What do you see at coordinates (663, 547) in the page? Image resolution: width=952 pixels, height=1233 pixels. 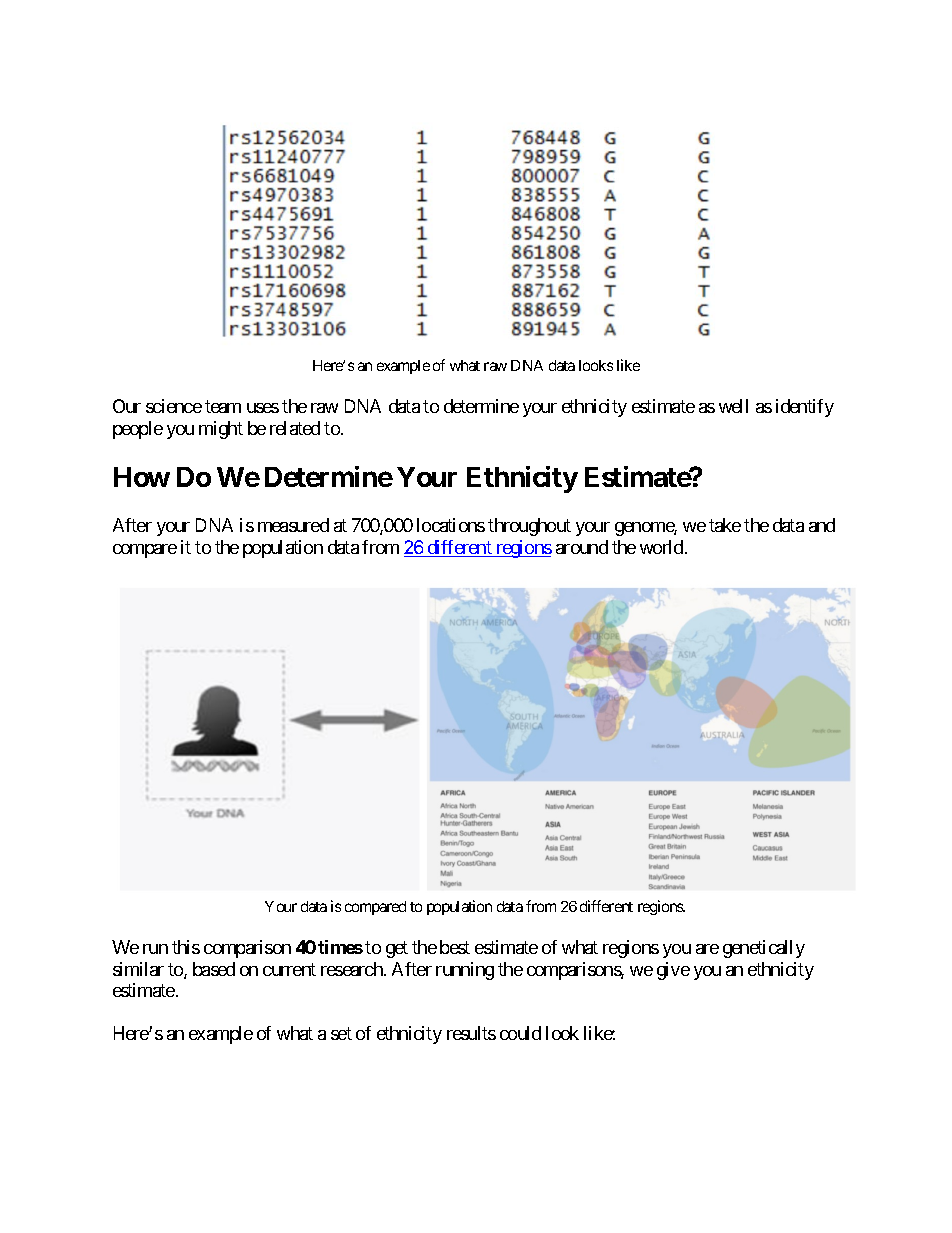 I see `world` at bounding box center [663, 547].
